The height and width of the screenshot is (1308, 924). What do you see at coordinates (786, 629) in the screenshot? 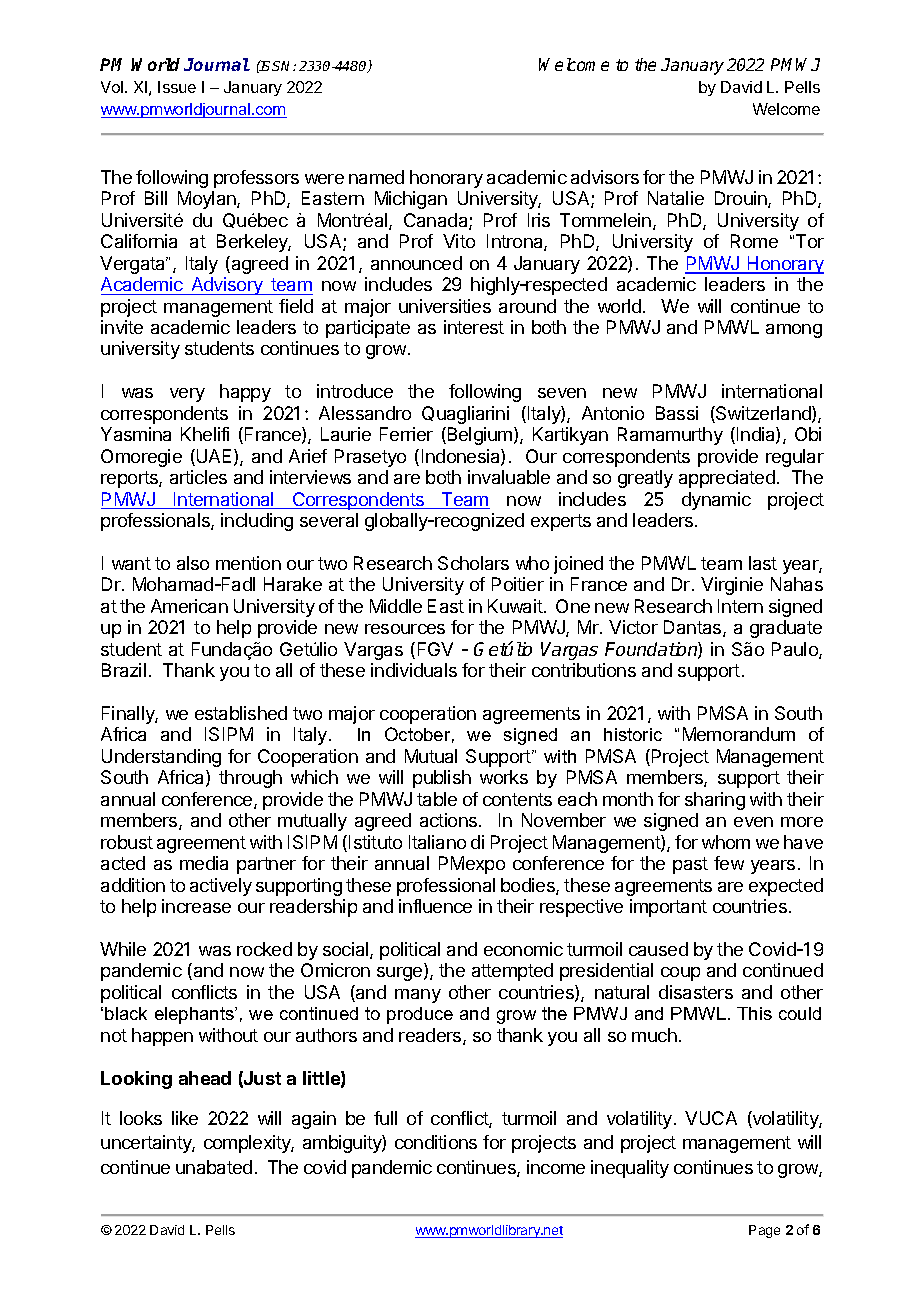
I see `graduate` at bounding box center [786, 629].
